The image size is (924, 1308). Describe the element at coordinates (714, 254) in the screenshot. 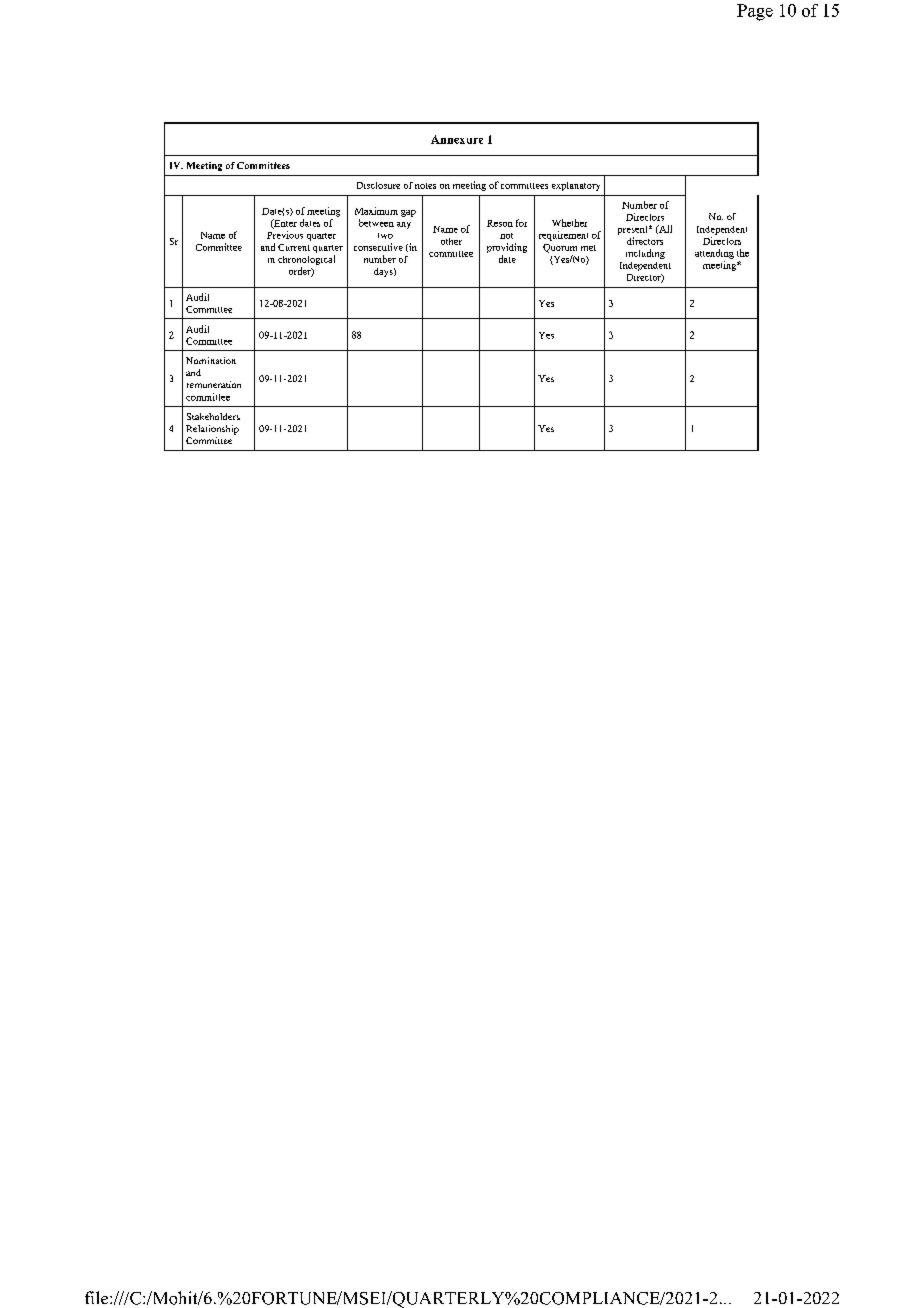

I see `attending` at that location.
